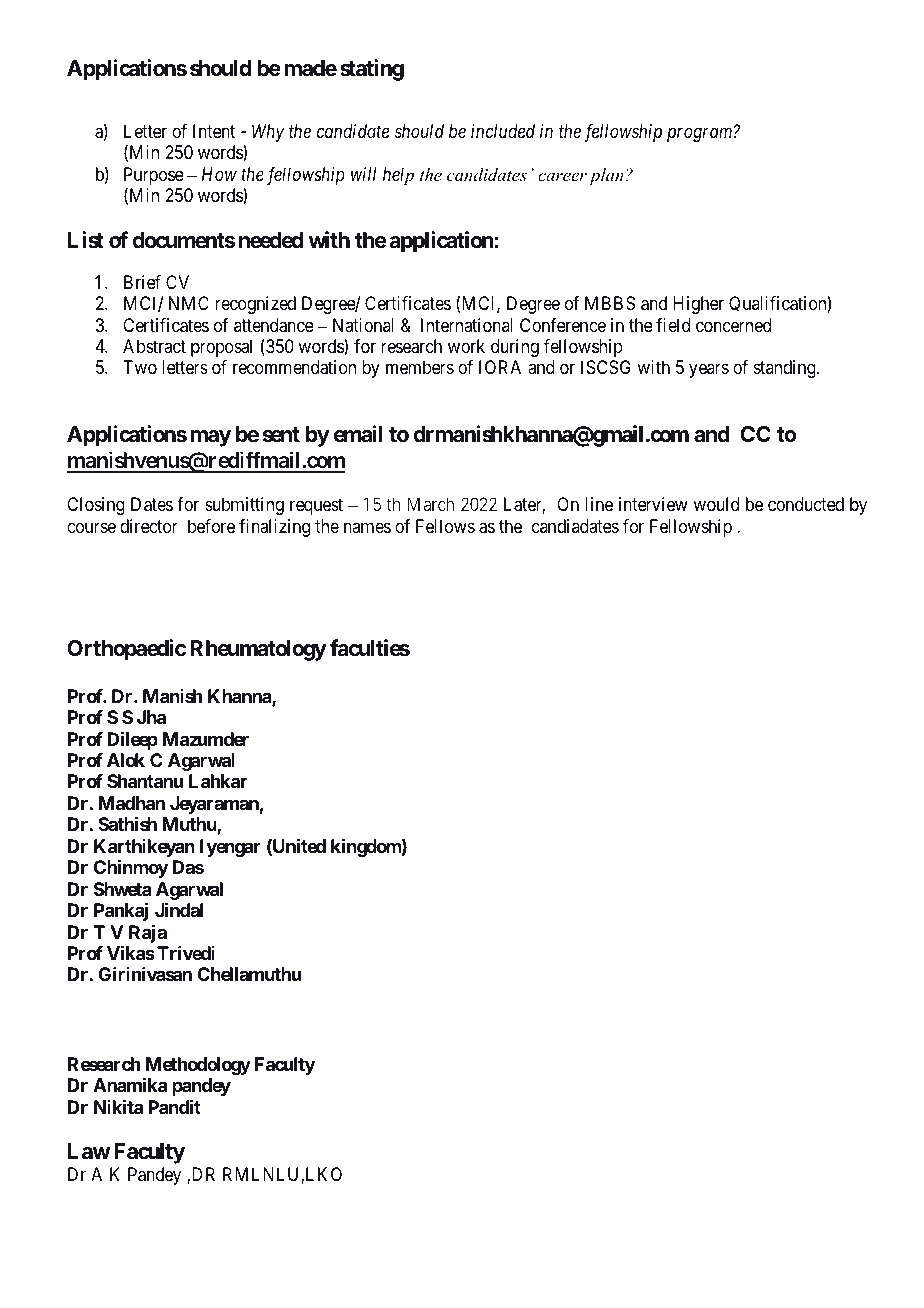  What do you see at coordinates (258, 650) in the page?
I see `Rheumatology` at bounding box center [258, 650].
